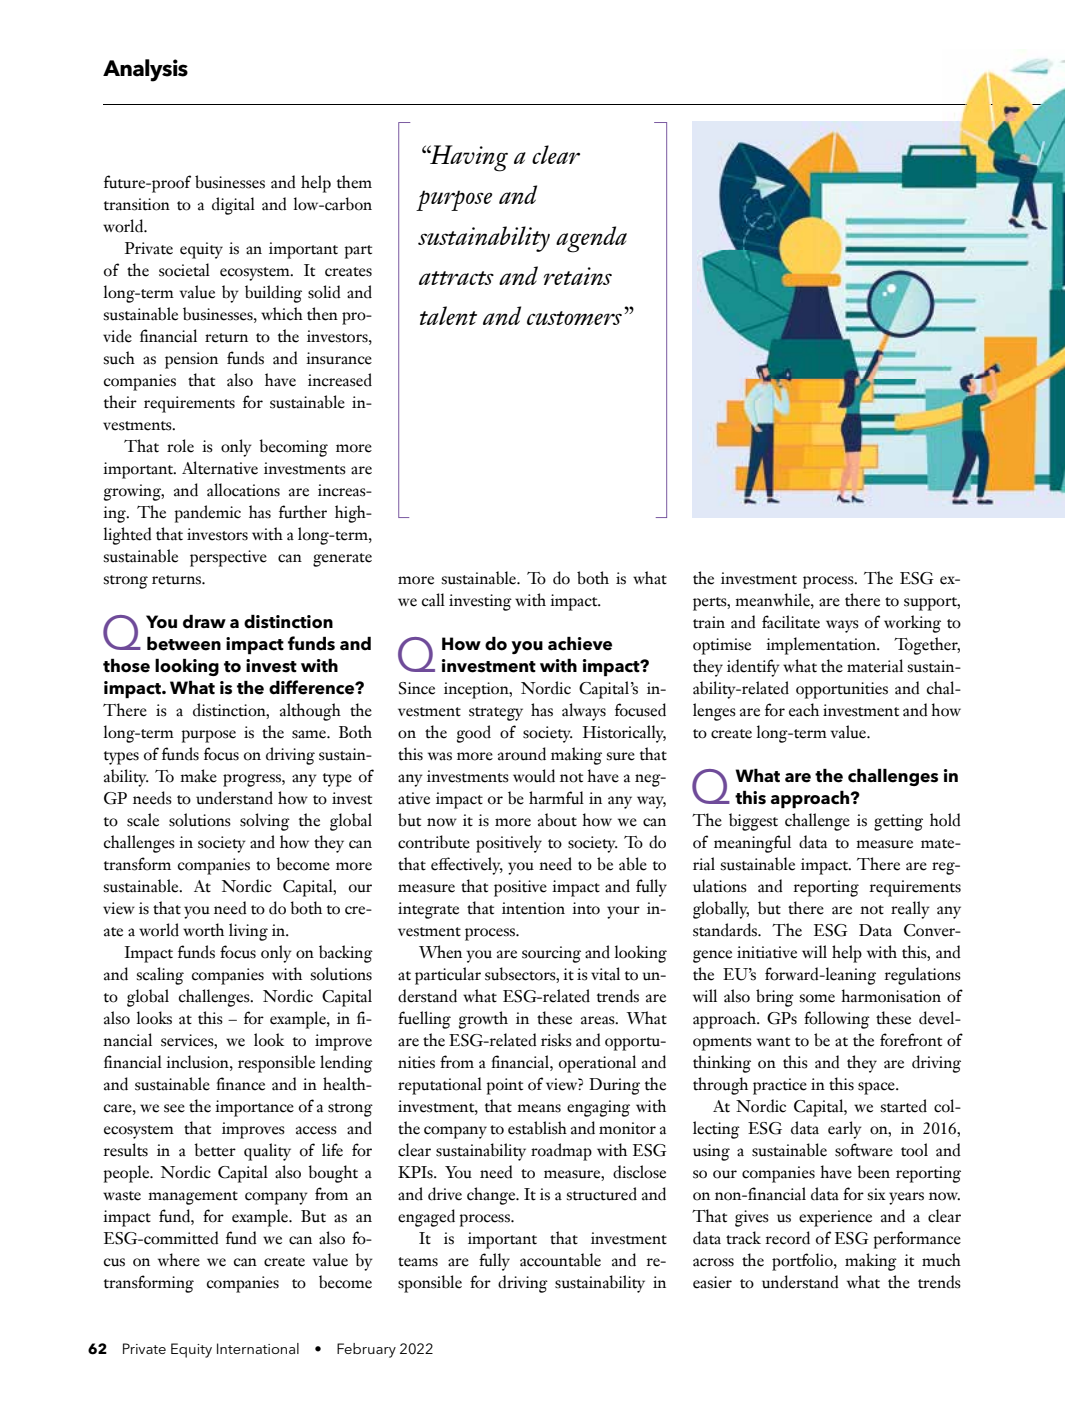 The image size is (1065, 1403). What do you see at coordinates (591, 239) in the document?
I see `agenda` at bounding box center [591, 239].
